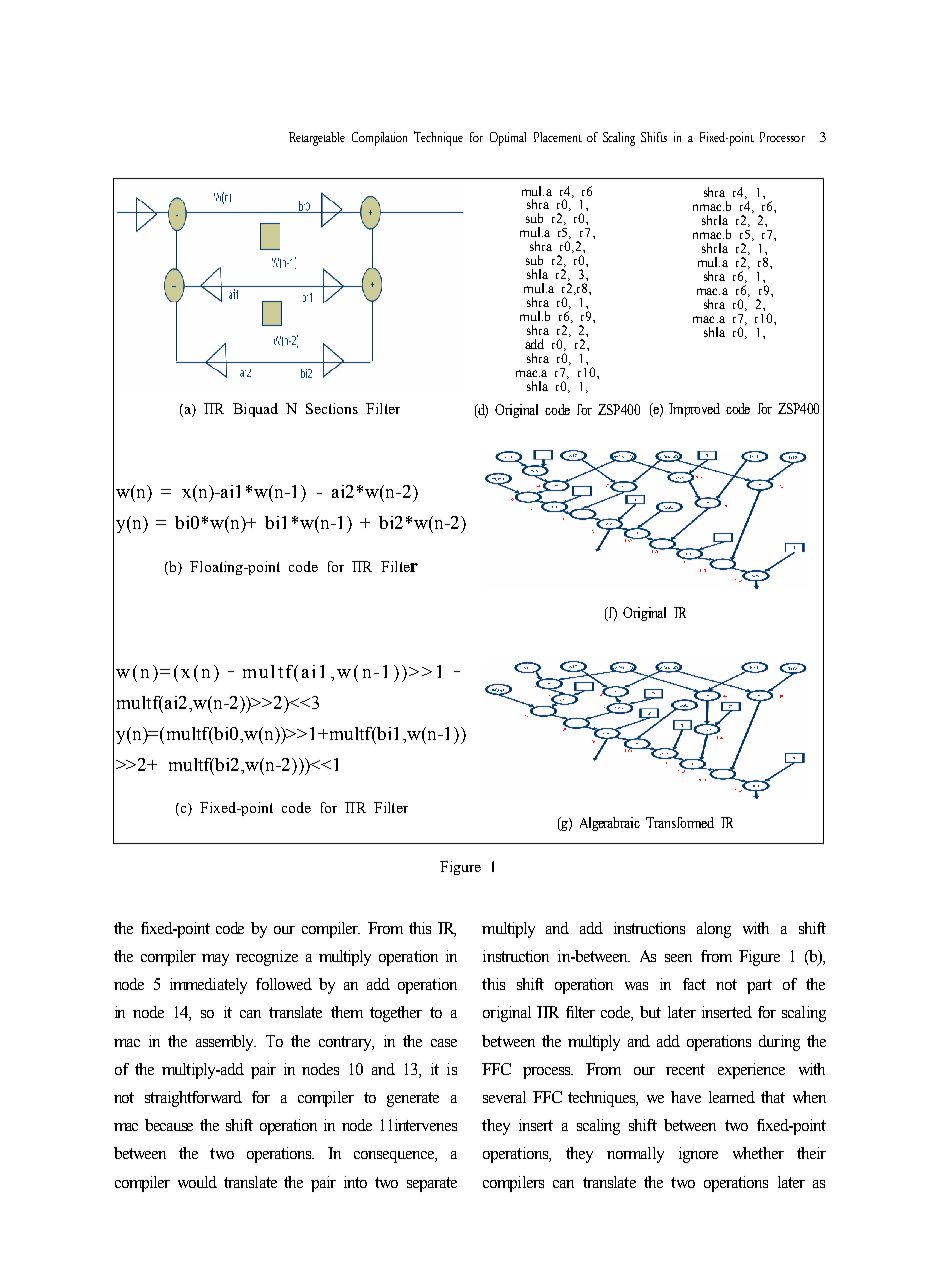 The height and width of the document is (1288, 941). I want to click on along, so click(714, 930).
